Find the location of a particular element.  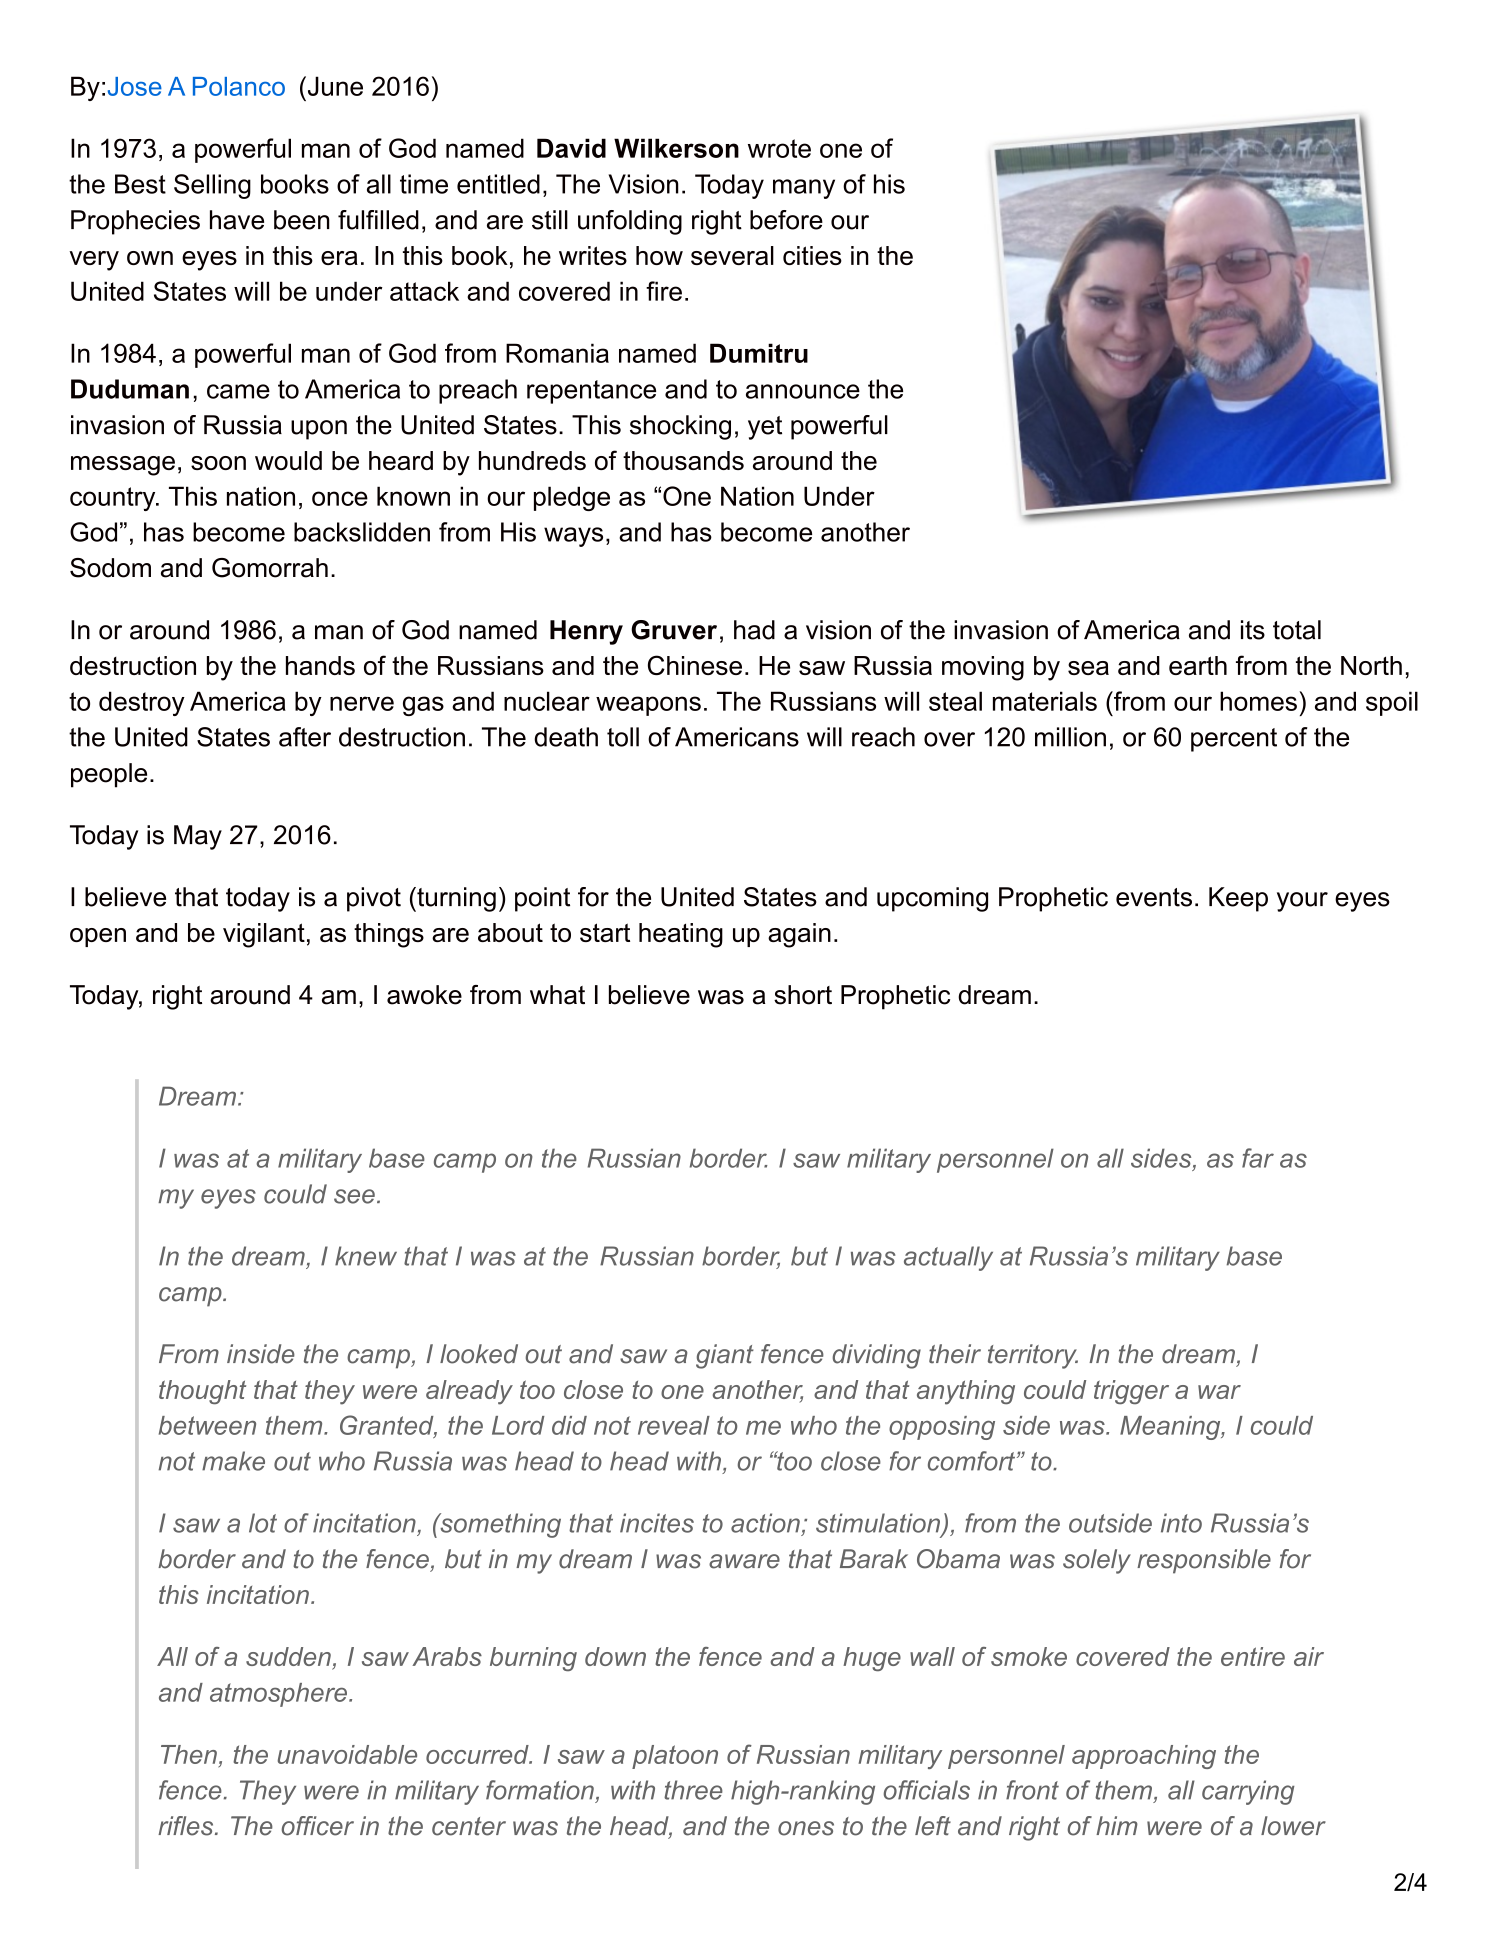

far is located at coordinates (1258, 1158).
